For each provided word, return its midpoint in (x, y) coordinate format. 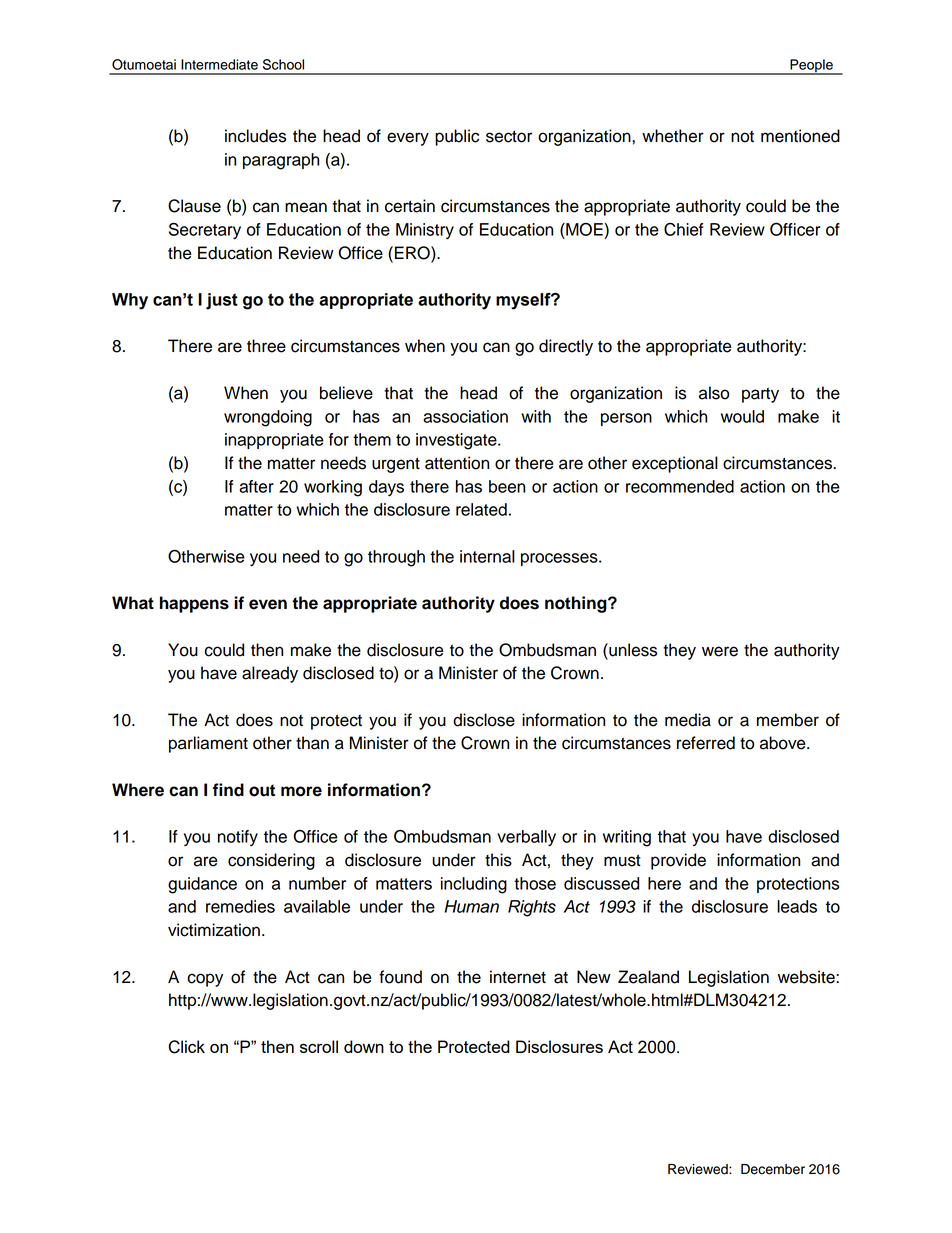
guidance (202, 885)
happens (194, 604)
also (714, 393)
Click (187, 1047)
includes (255, 136)
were (720, 651)
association (465, 416)
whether (673, 136)
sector (509, 136)
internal (487, 556)
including (474, 885)
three (266, 346)
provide (678, 861)
